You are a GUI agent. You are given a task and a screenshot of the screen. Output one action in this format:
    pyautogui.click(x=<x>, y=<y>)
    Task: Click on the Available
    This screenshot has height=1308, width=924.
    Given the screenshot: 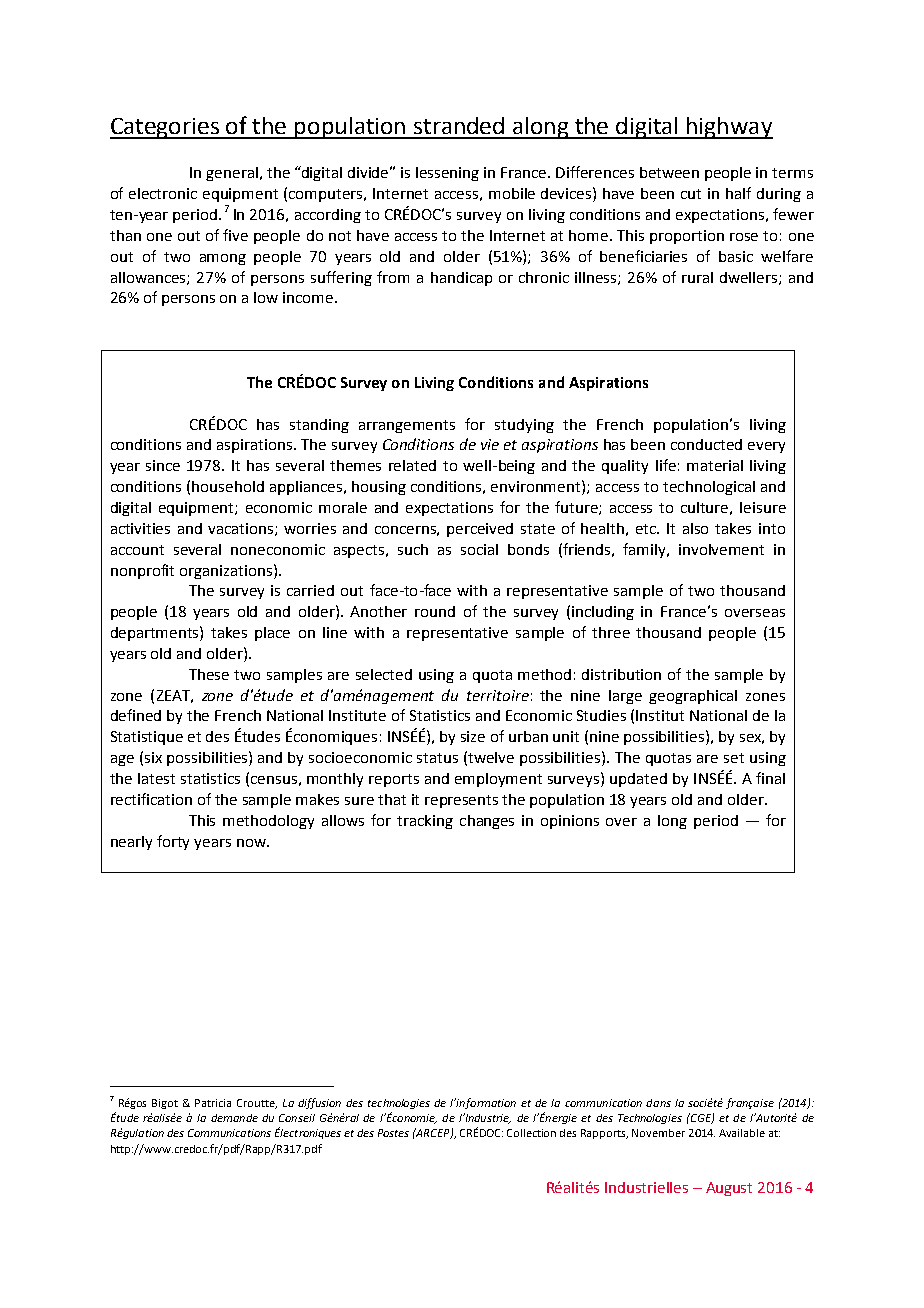 What is the action you would take?
    pyautogui.click(x=742, y=1133)
